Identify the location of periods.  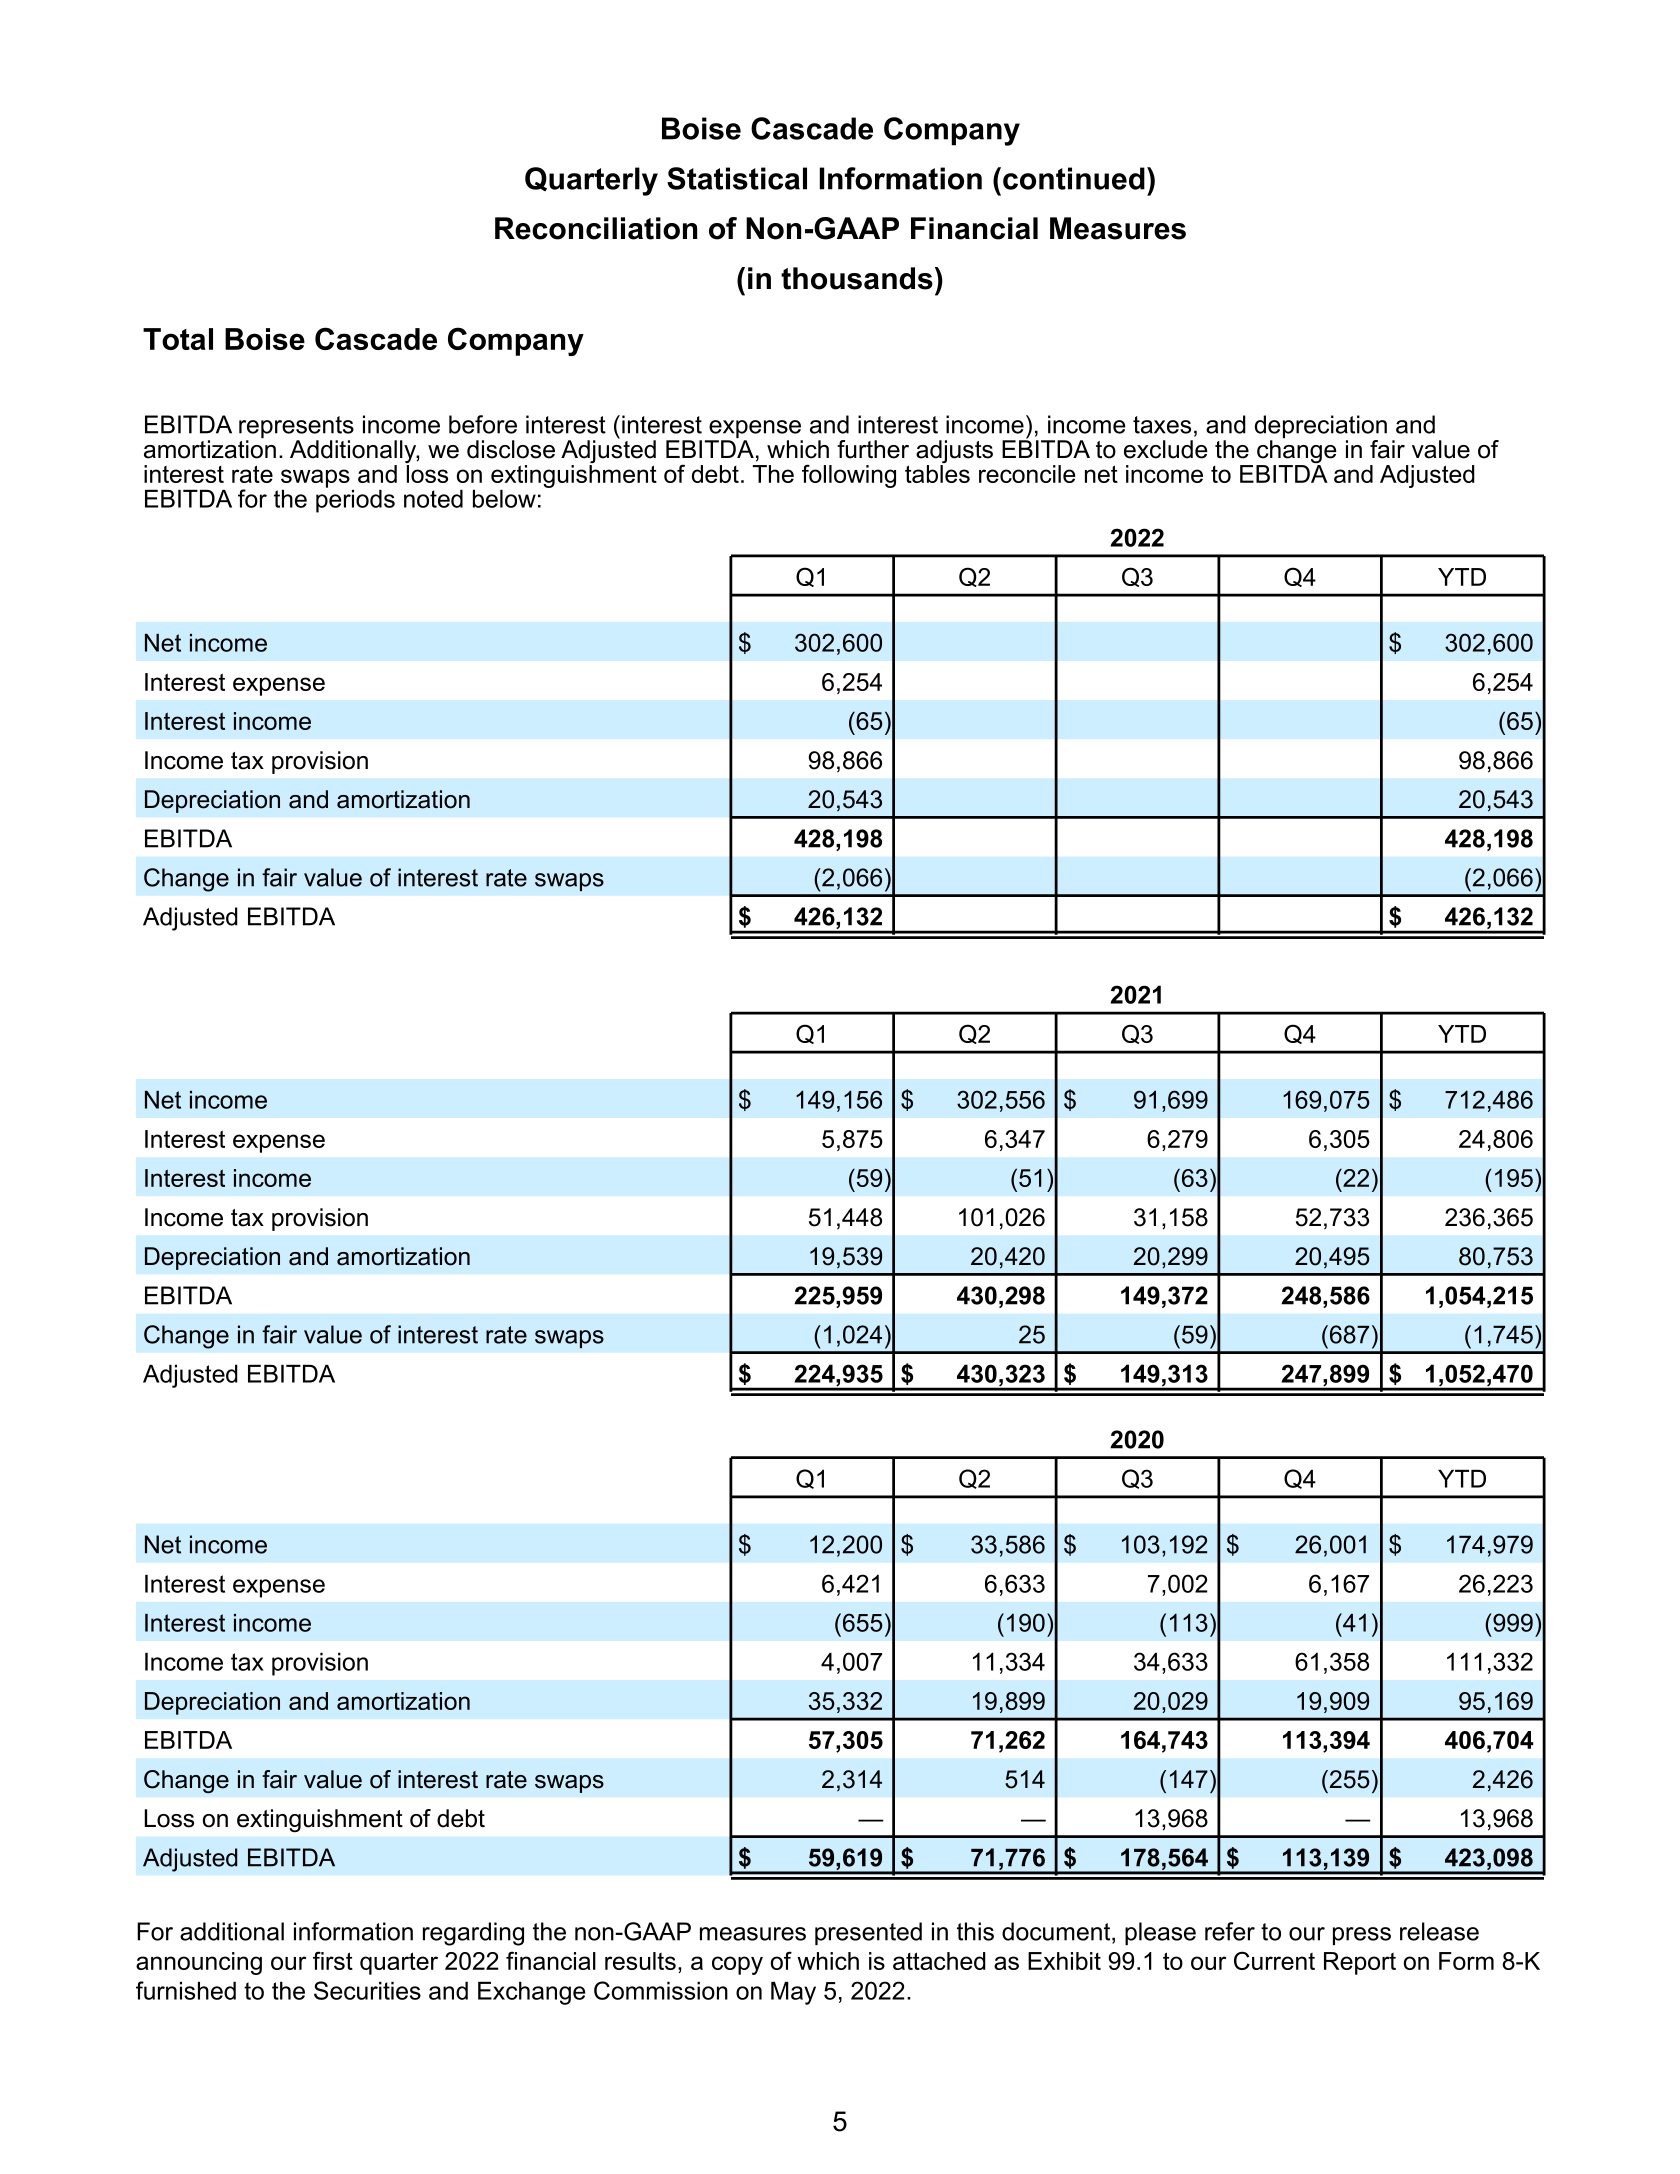
(355, 500).
